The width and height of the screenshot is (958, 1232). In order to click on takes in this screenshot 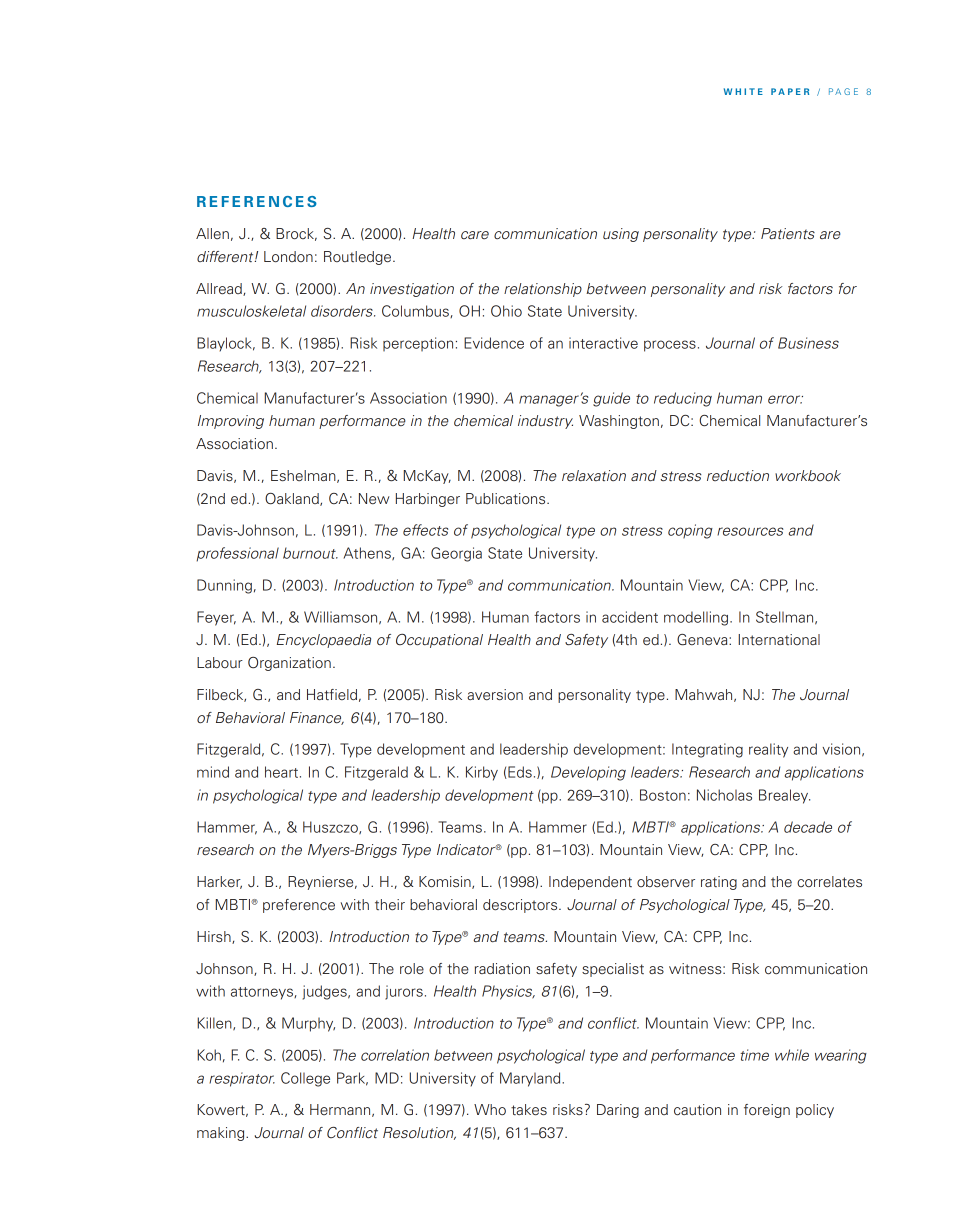, I will do `click(529, 1110)`.
